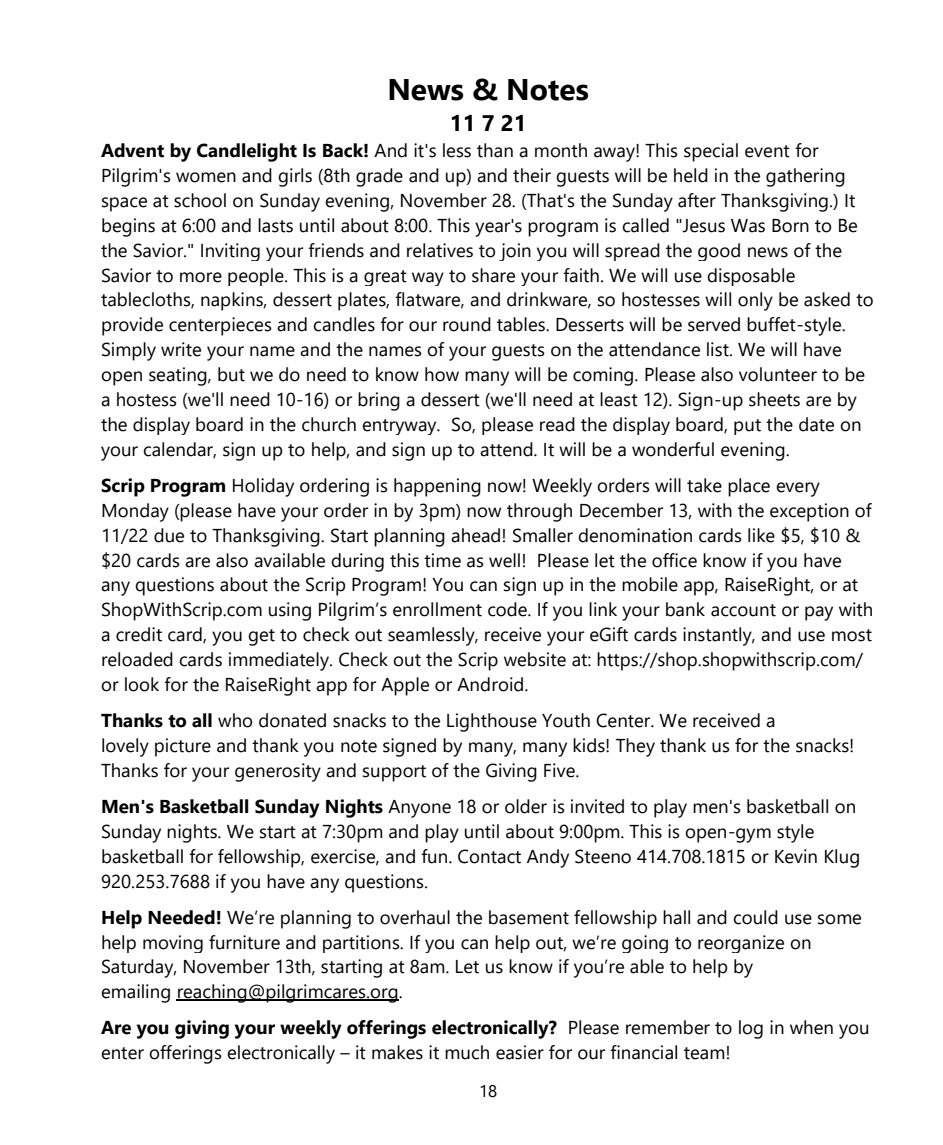 This page has width=943, height=1145. I want to click on code, so click(508, 609).
